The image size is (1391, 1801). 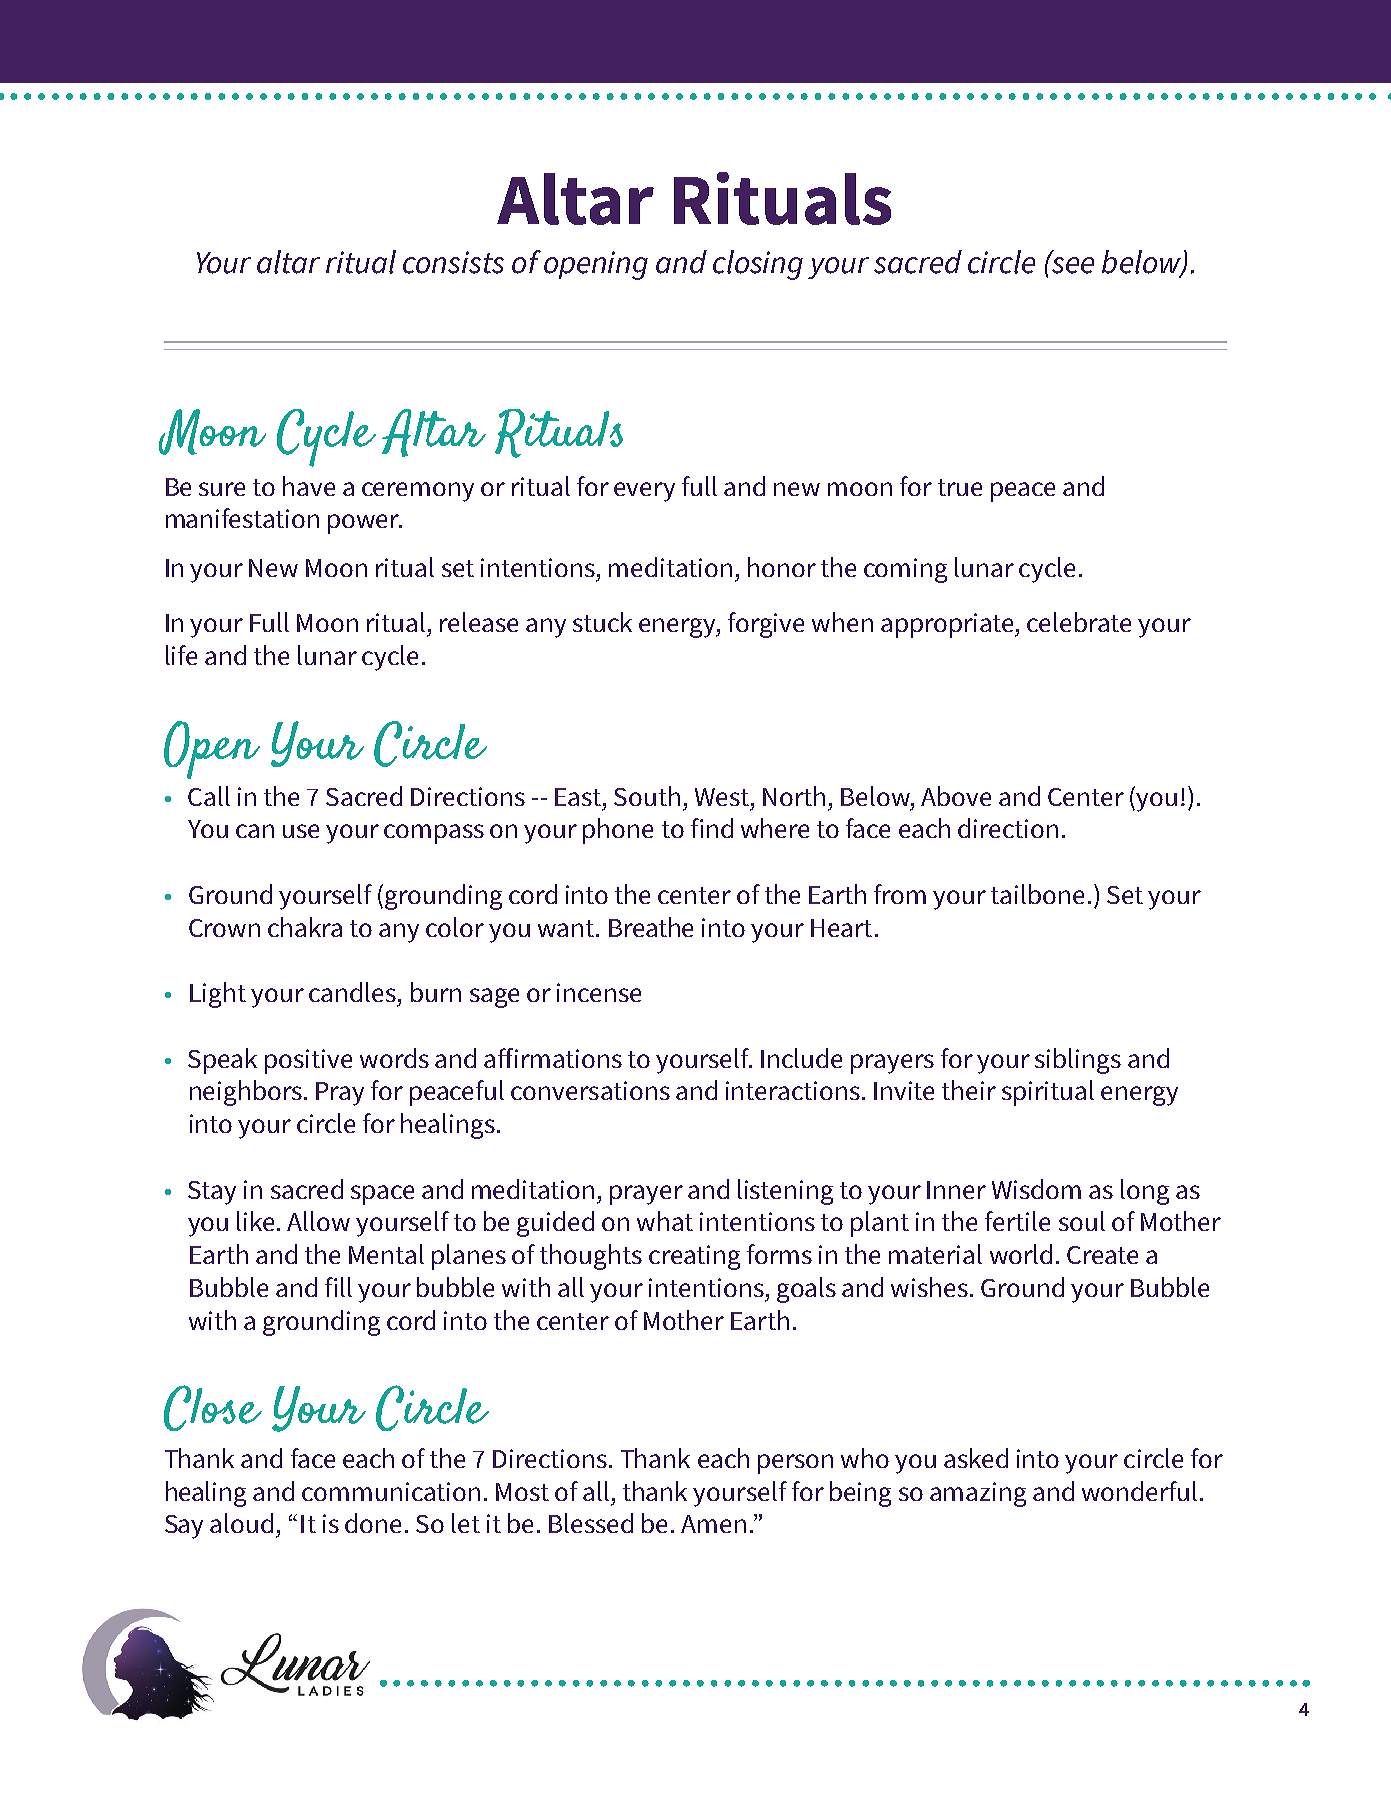 I want to click on what, so click(x=665, y=1221).
